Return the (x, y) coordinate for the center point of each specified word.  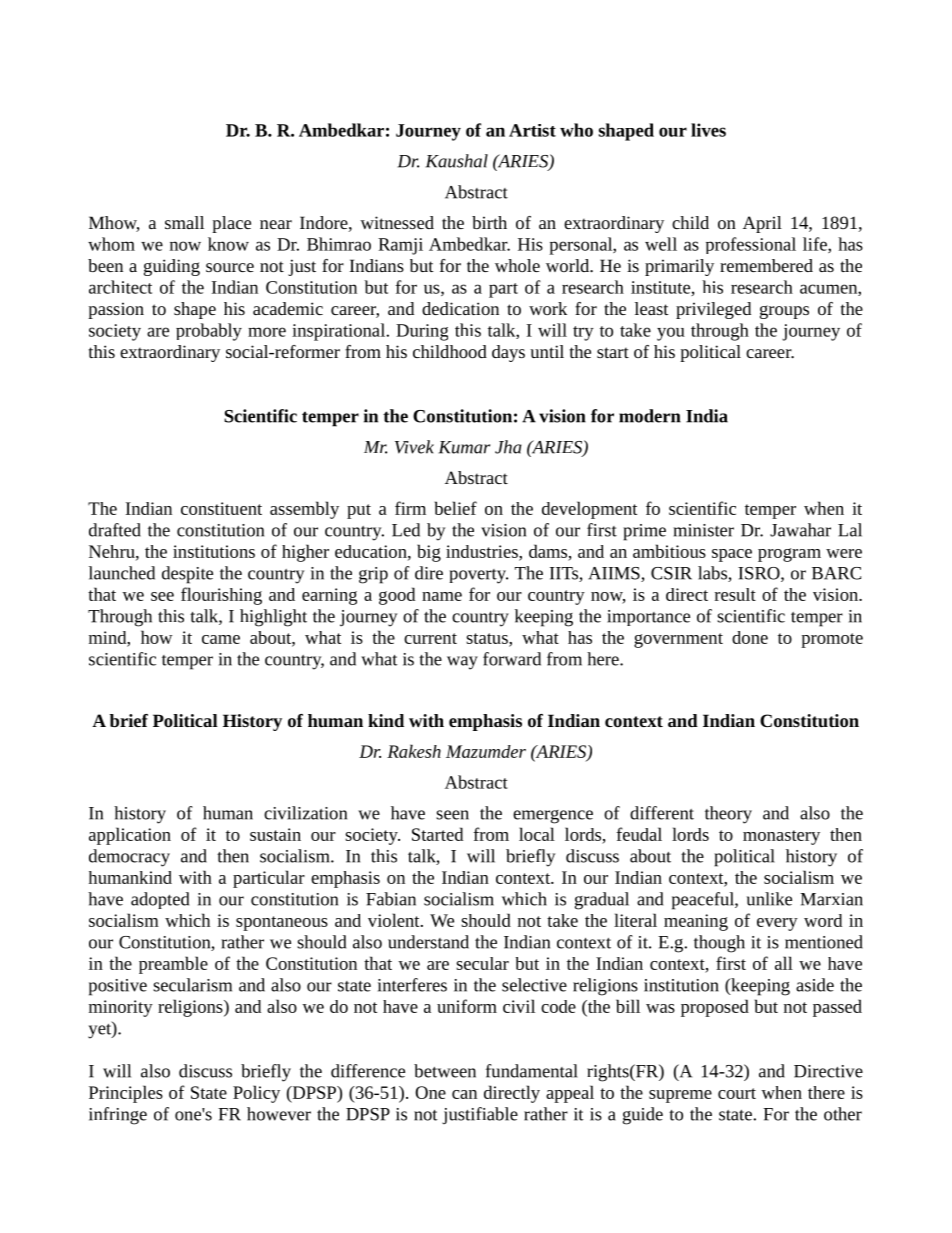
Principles (126, 1094)
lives (708, 130)
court (737, 1093)
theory (728, 815)
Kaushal (457, 161)
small (184, 222)
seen (452, 815)
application (130, 836)
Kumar (464, 447)
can (464, 1094)
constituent (221, 508)
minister (703, 530)
